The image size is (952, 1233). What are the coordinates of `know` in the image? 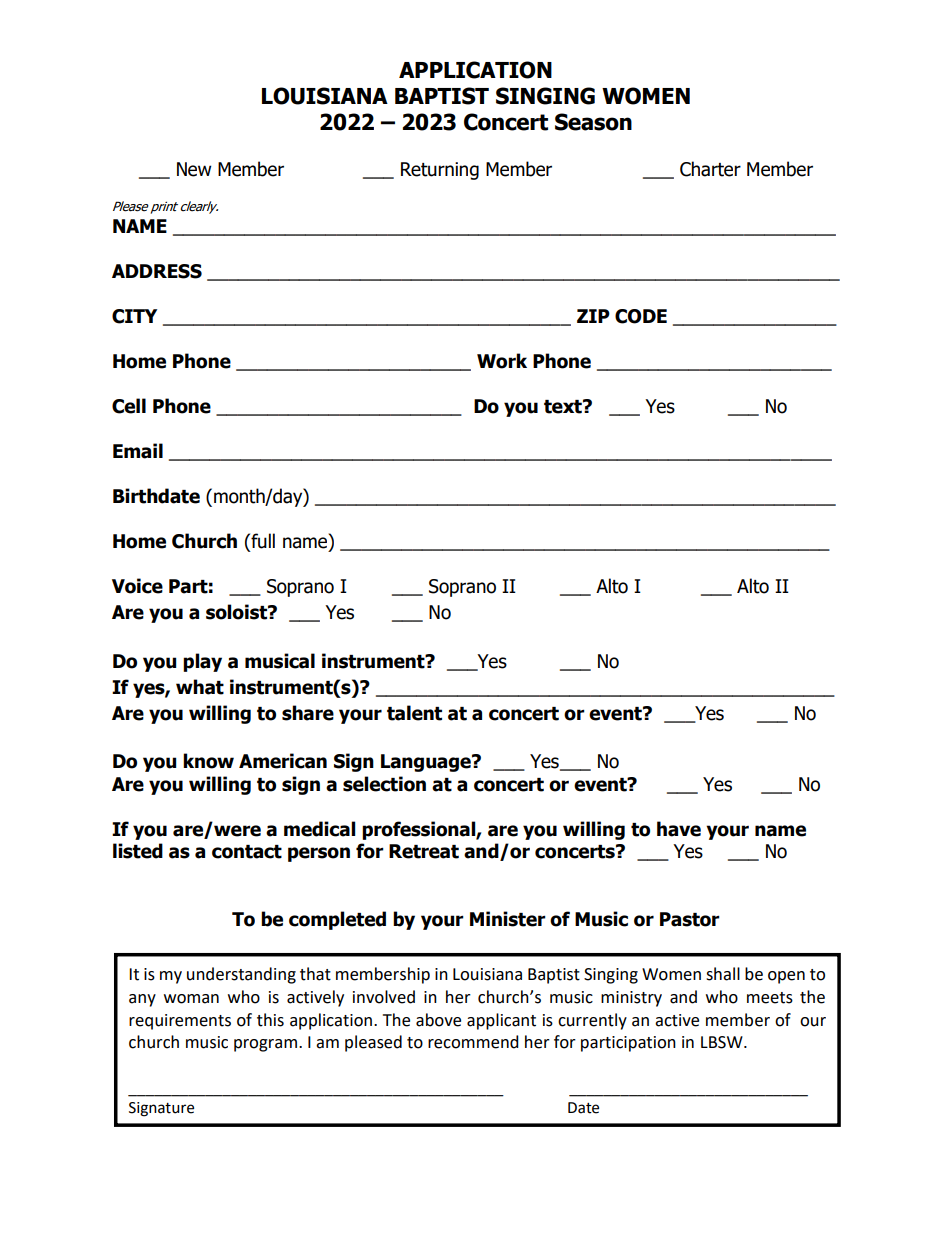 It's located at (208, 761).
